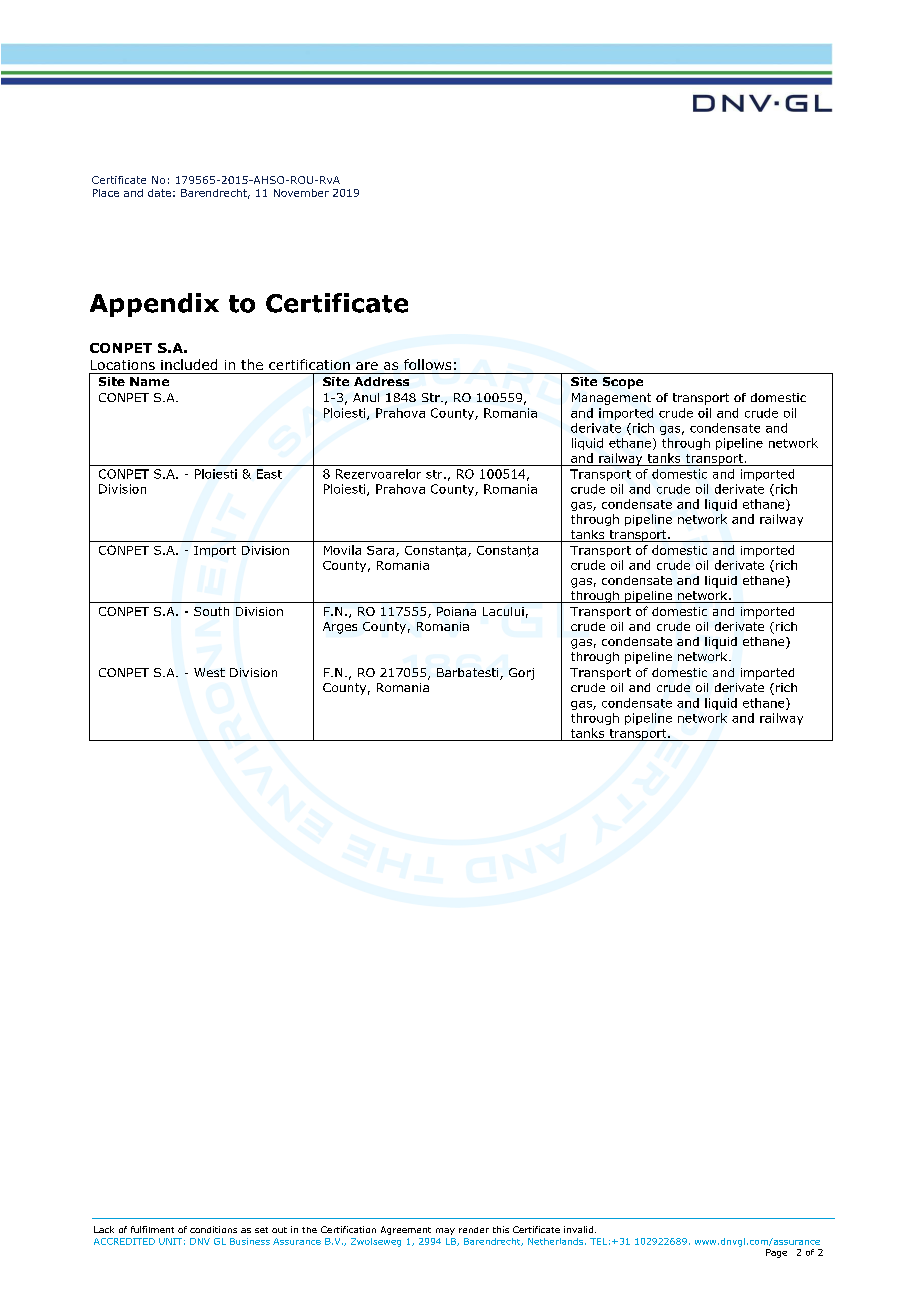  Describe the element at coordinates (209, 672) in the screenshot. I see `West` at that location.
